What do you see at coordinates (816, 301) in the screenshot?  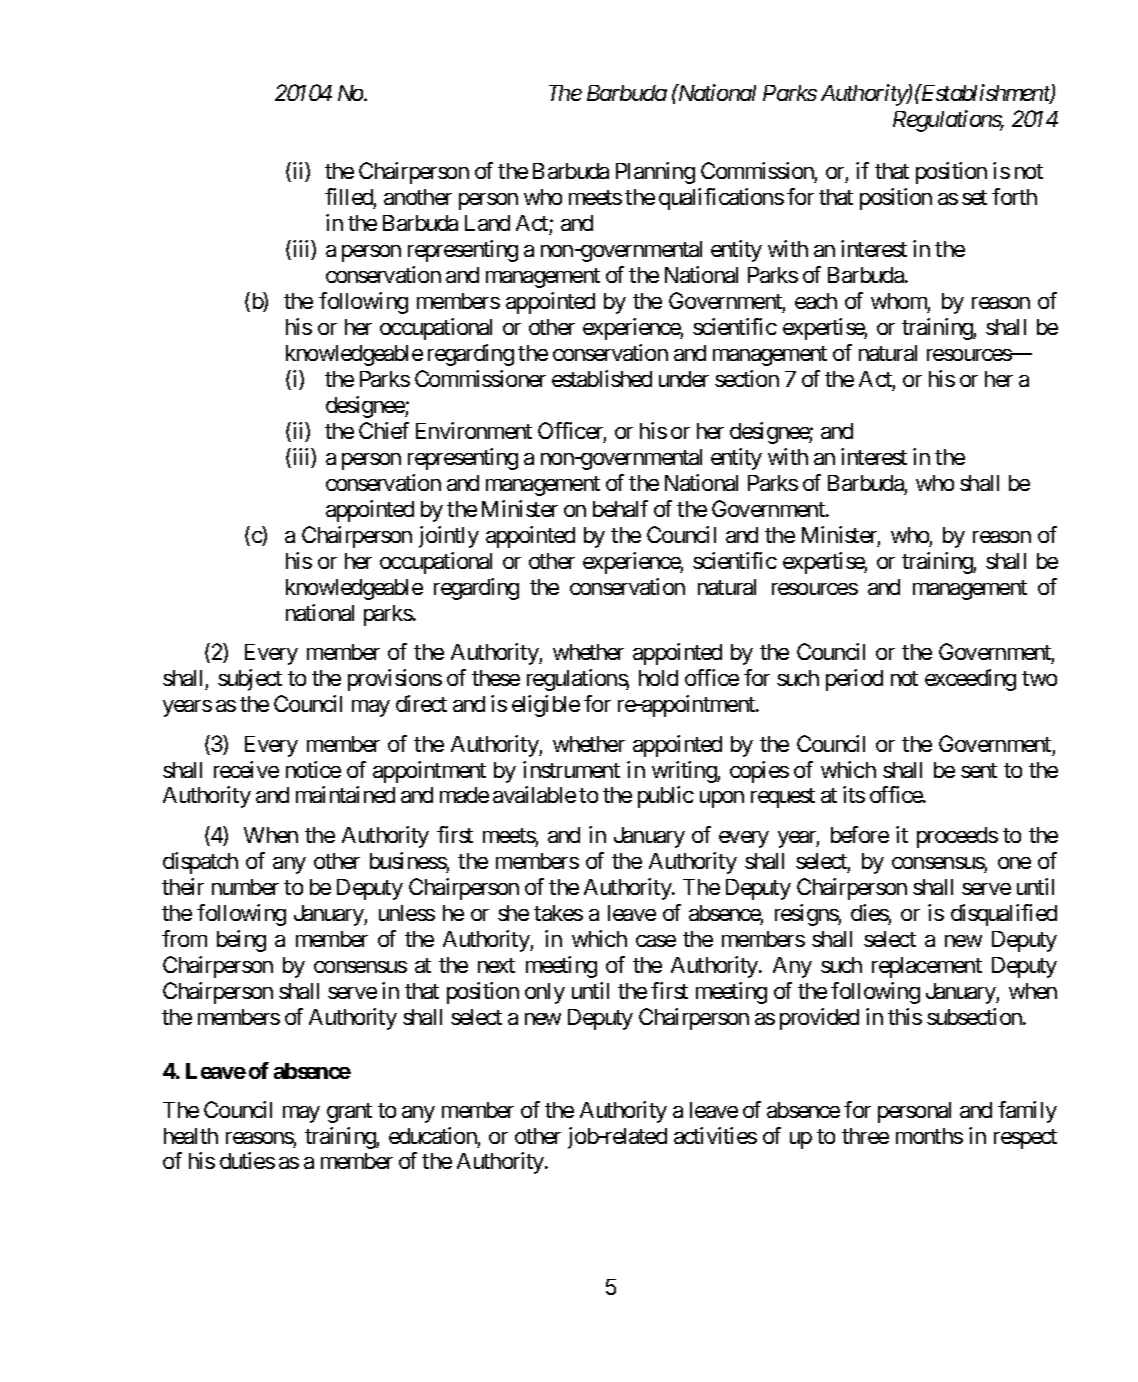 I see `each` at bounding box center [816, 301].
